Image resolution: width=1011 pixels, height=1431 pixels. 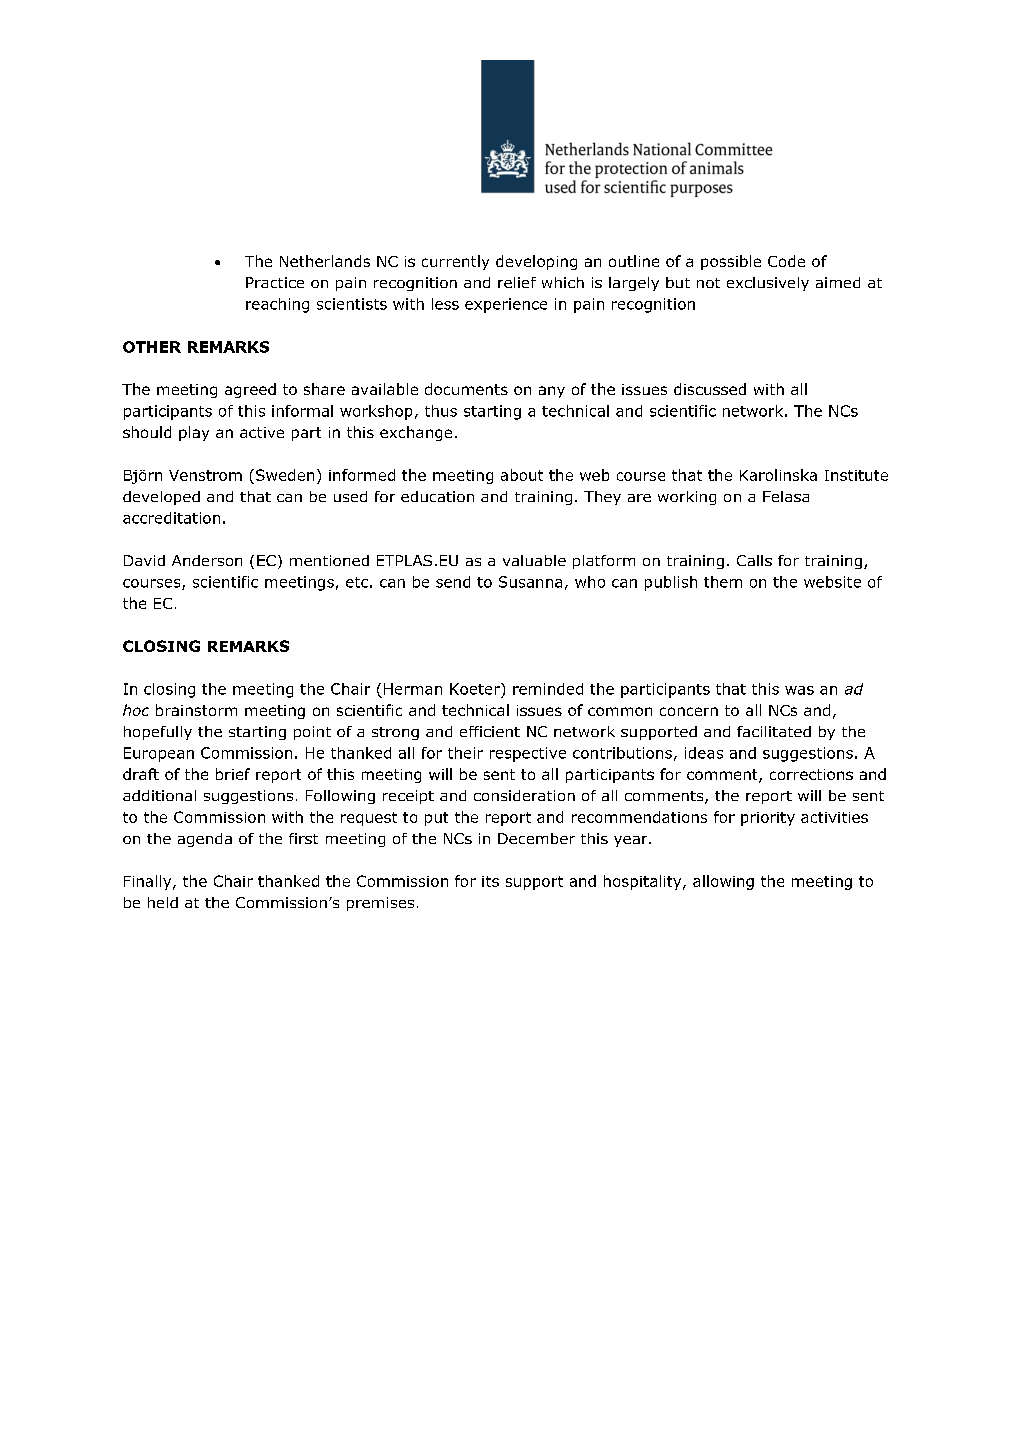 I want to click on about, so click(x=522, y=475).
